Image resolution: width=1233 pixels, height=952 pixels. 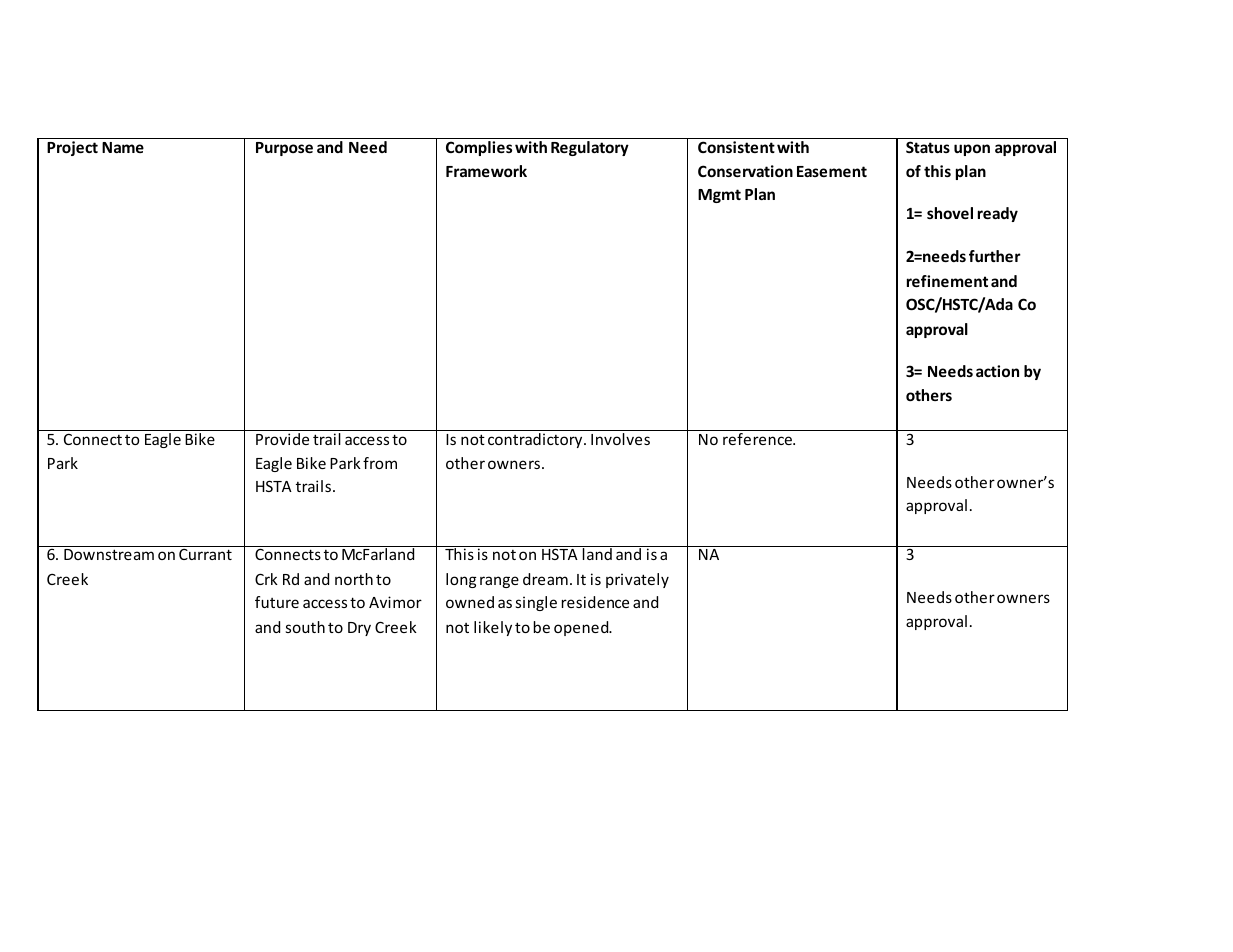 I want to click on Name, so click(x=123, y=147).
